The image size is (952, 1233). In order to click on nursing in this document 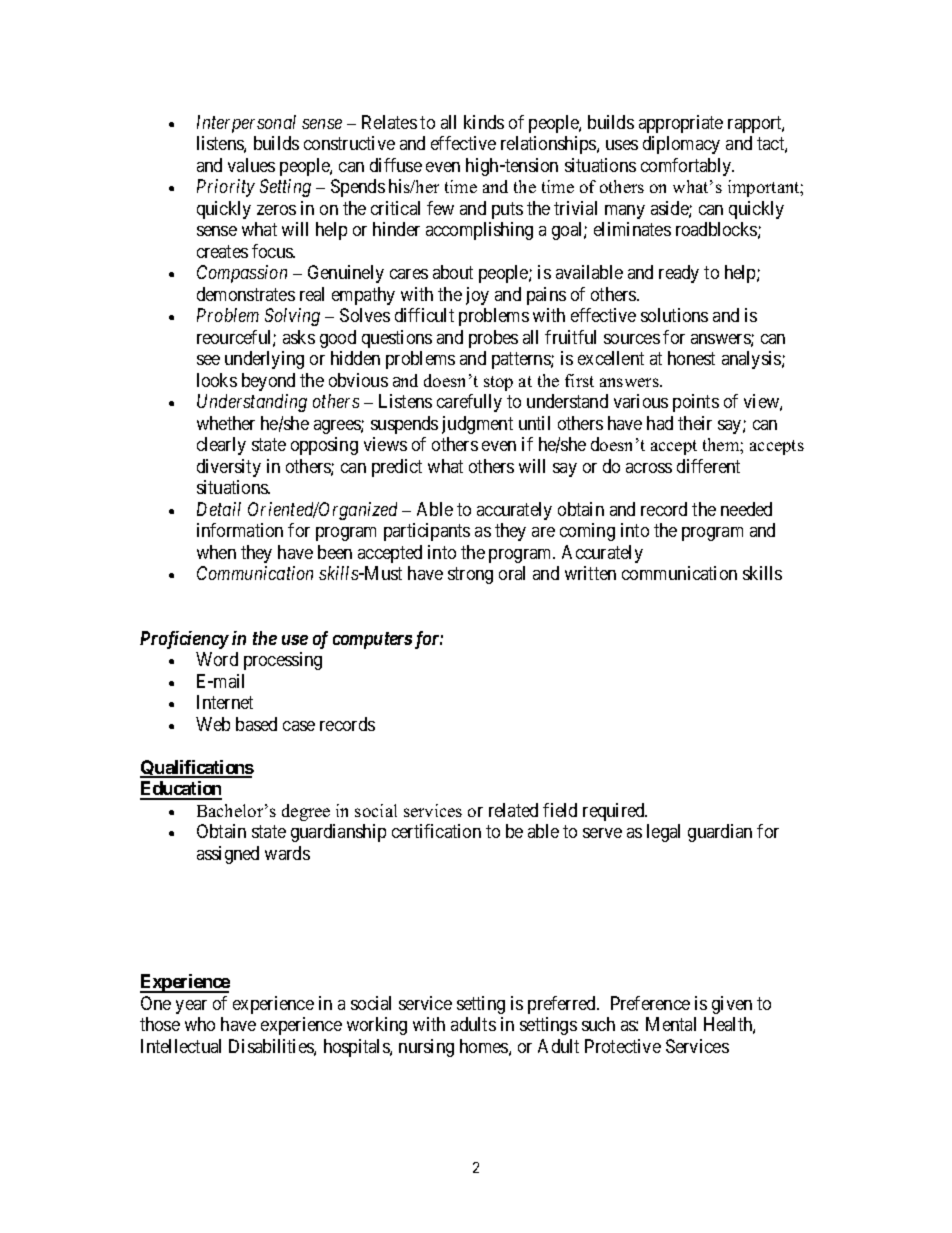, I will do `click(426, 1048)`.
